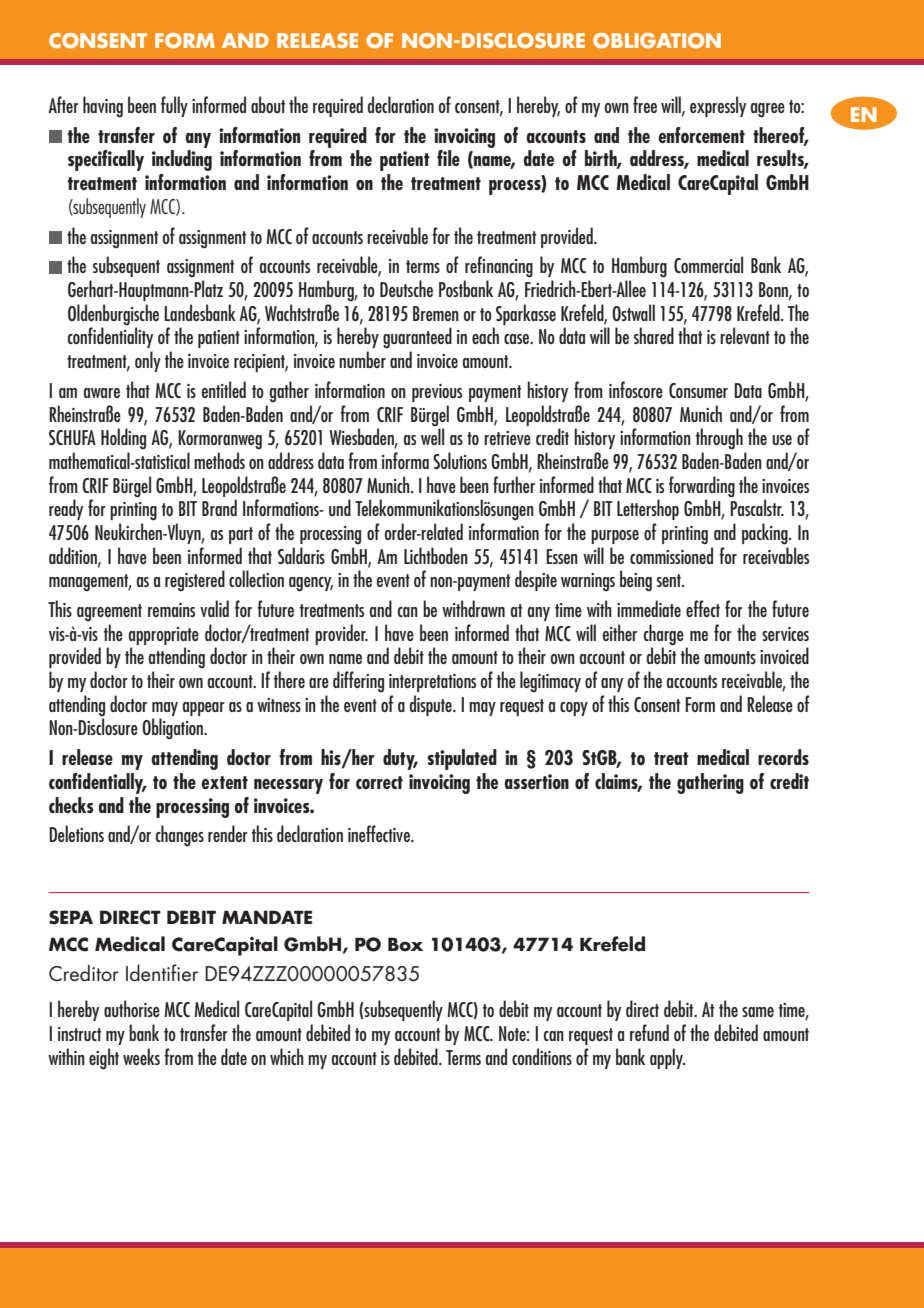 The image size is (924, 1308). Describe the element at coordinates (654, 335) in the page. I see `shared` at that location.
